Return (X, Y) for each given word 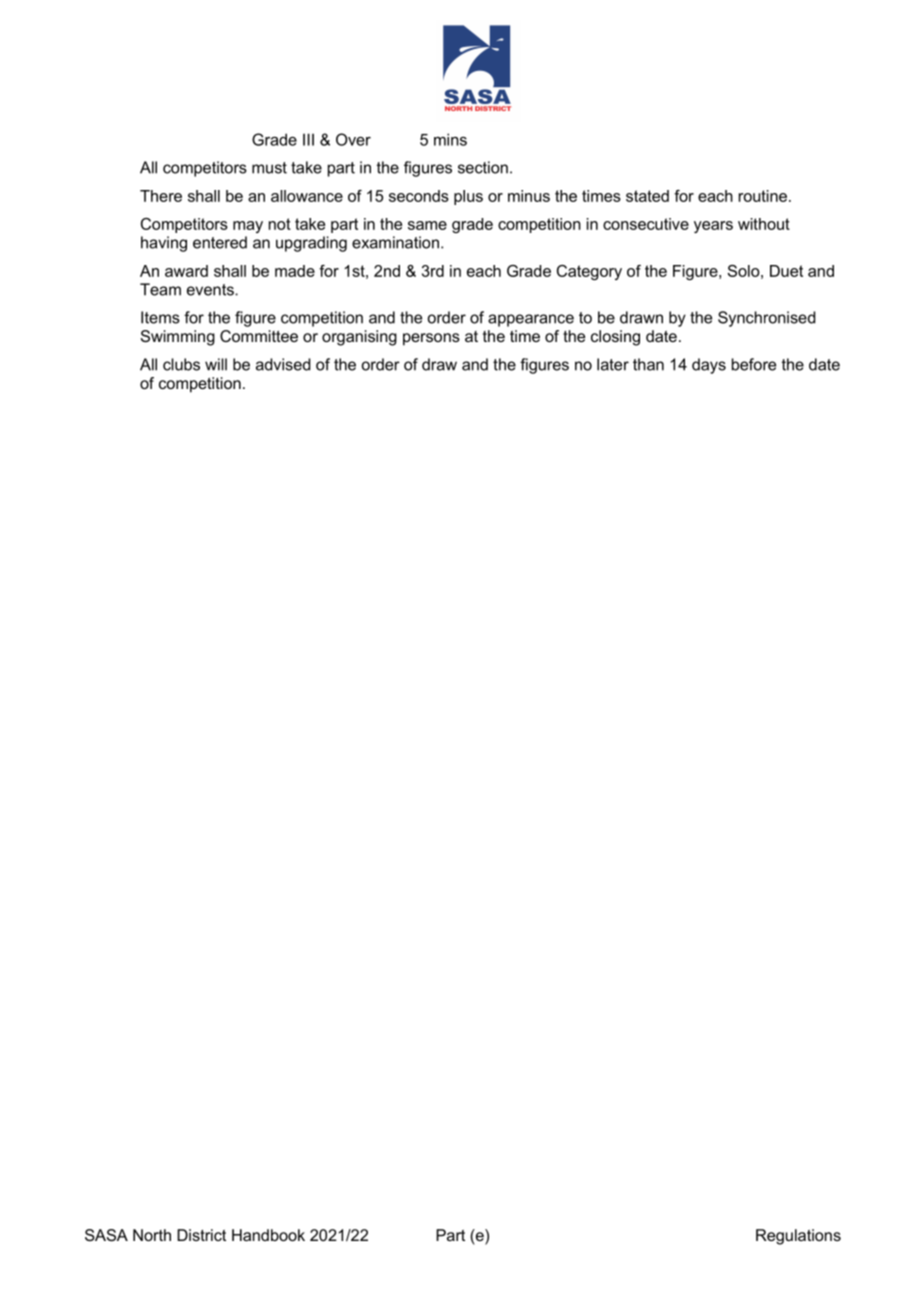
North (152, 1235)
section (483, 167)
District (201, 1235)
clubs (181, 364)
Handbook (268, 1235)
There (161, 196)
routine (763, 196)
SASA (106, 1235)
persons (431, 339)
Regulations (798, 1237)
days (709, 366)
